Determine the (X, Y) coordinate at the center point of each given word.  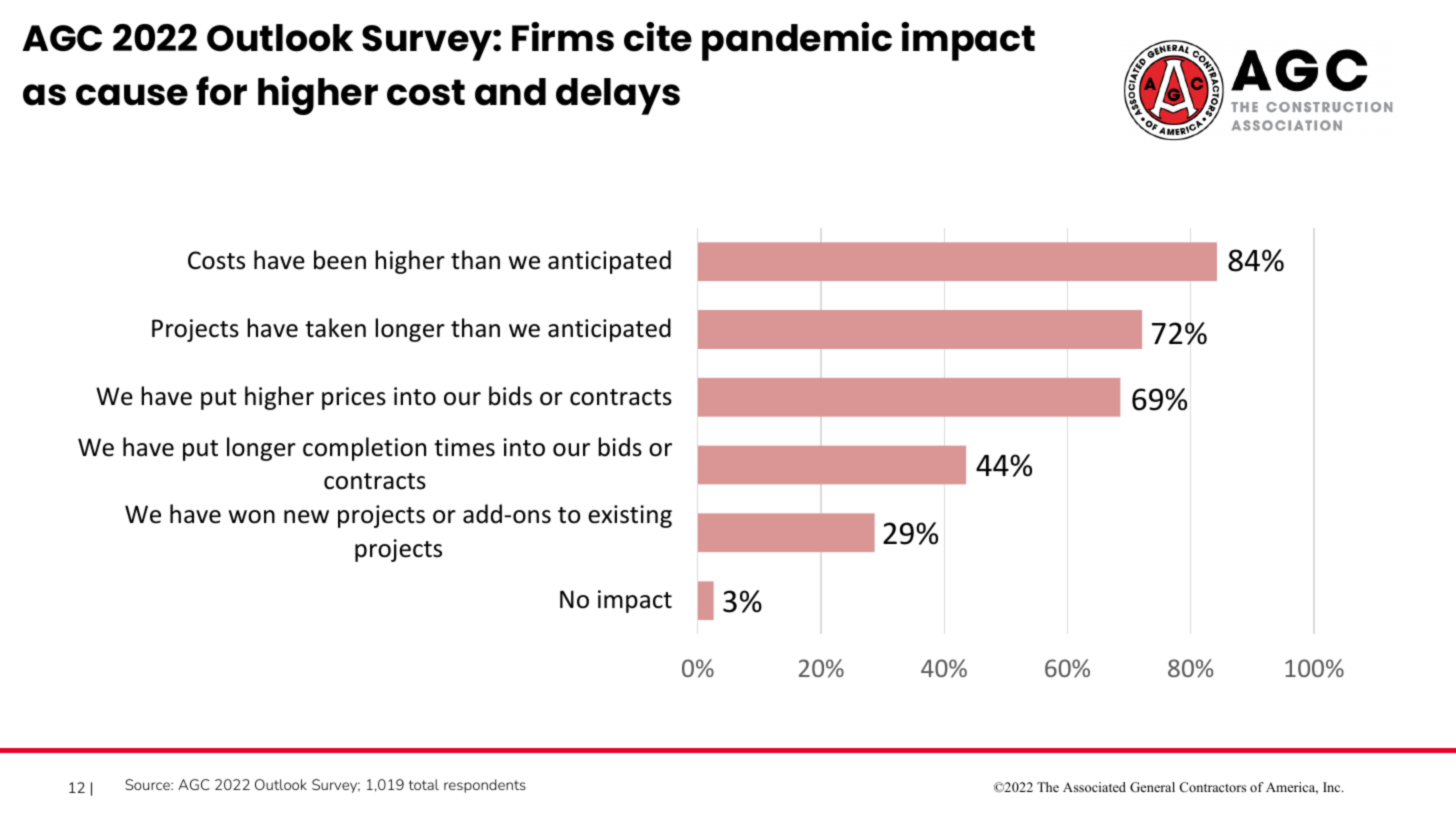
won (252, 517)
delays (618, 96)
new (306, 517)
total (424, 784)
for (221, 91)
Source (148, 784)
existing (630, 516)
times (464, 447)
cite (658, 37)
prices (354, 398)
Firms (563, 37)
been (340, 260)
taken (335, 328)
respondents (485, 786)
